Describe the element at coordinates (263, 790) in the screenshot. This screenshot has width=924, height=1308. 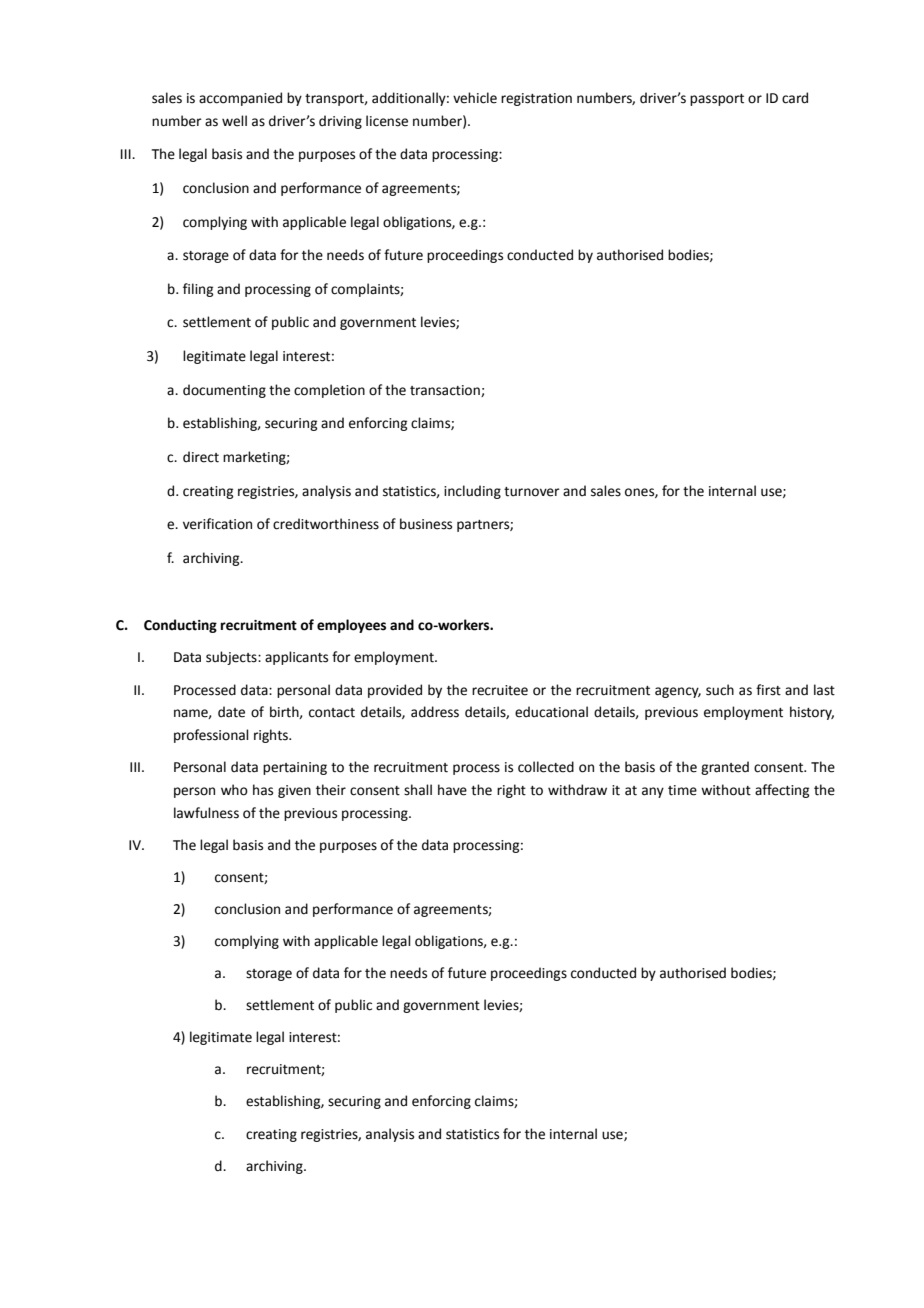
I see `has` at that location.
